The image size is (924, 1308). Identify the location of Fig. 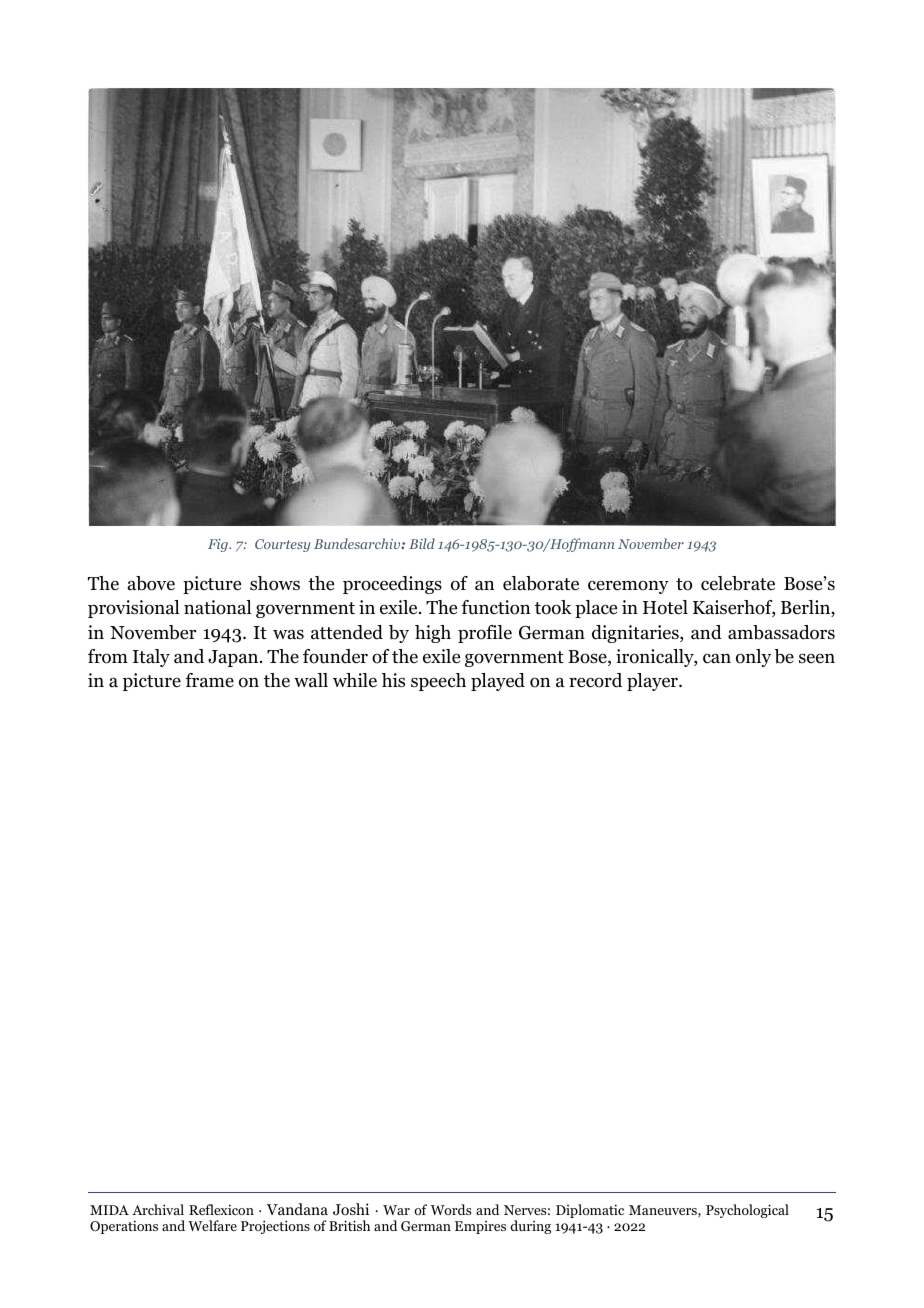
(219, 545).
